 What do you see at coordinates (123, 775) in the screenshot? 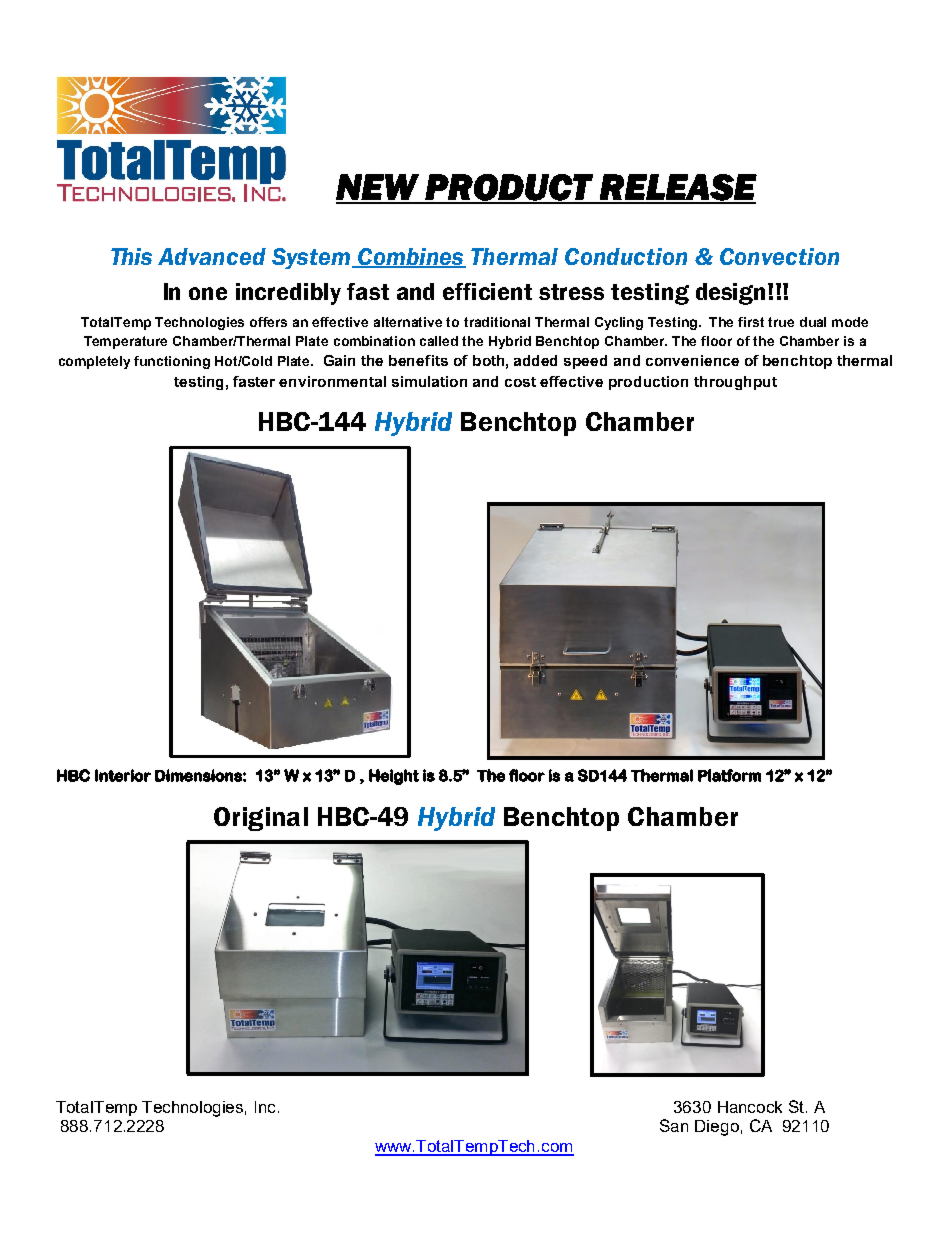
I see `Interior` at bounding box center [123, 775].
